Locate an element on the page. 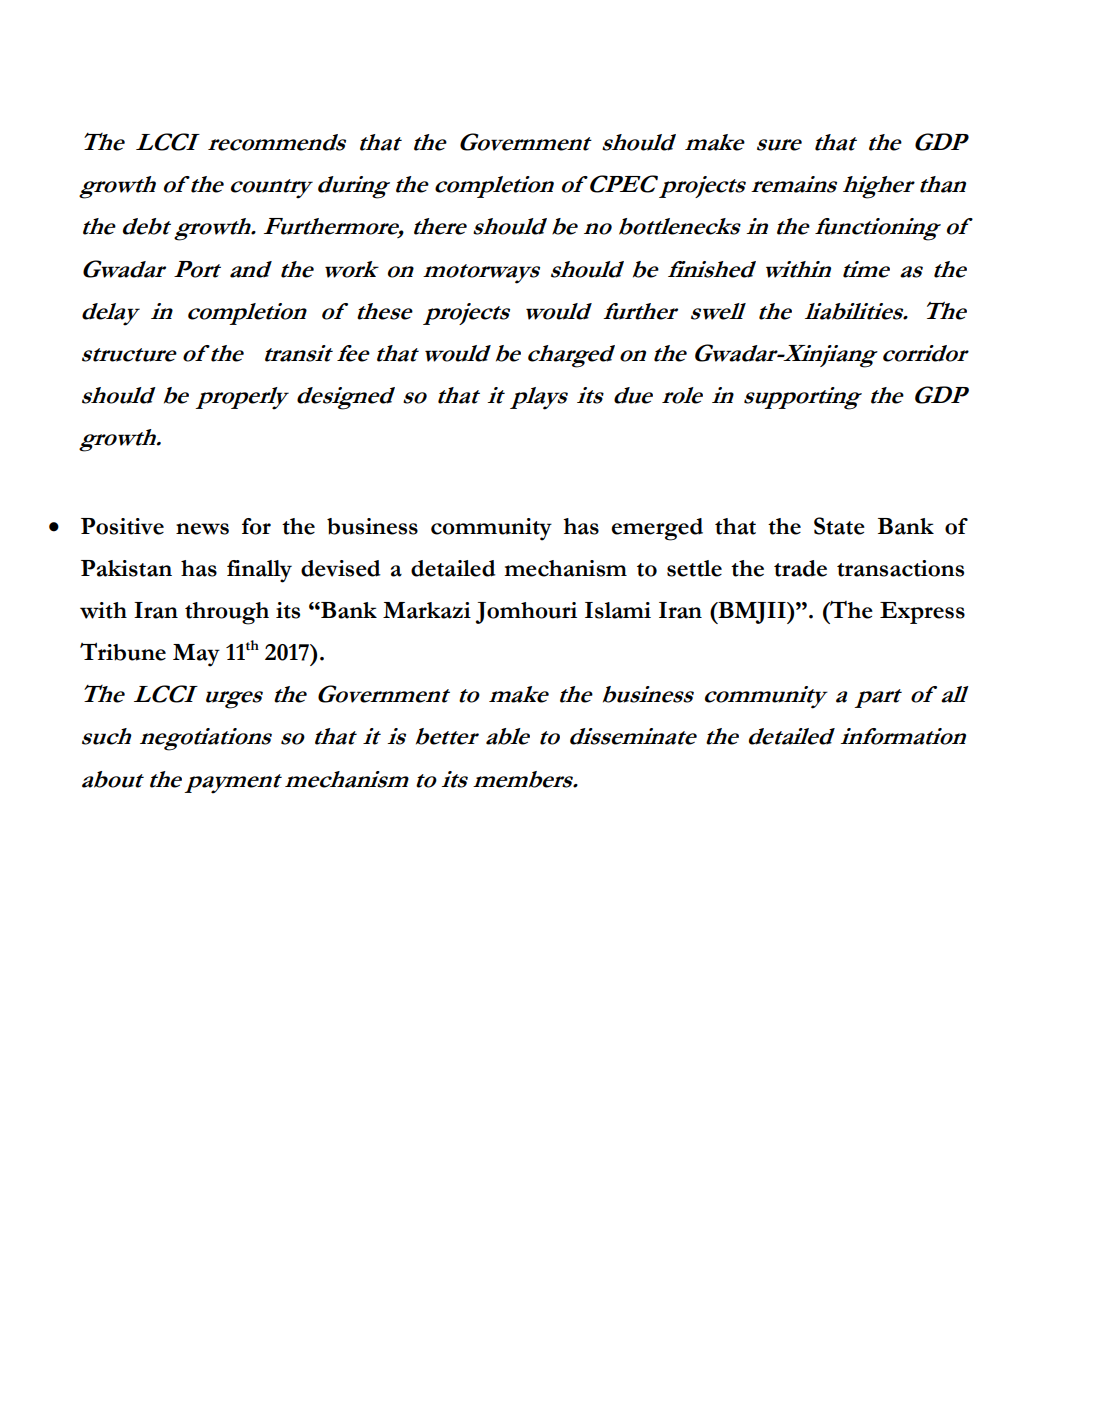  settle is located at coordinates (694, 568).
